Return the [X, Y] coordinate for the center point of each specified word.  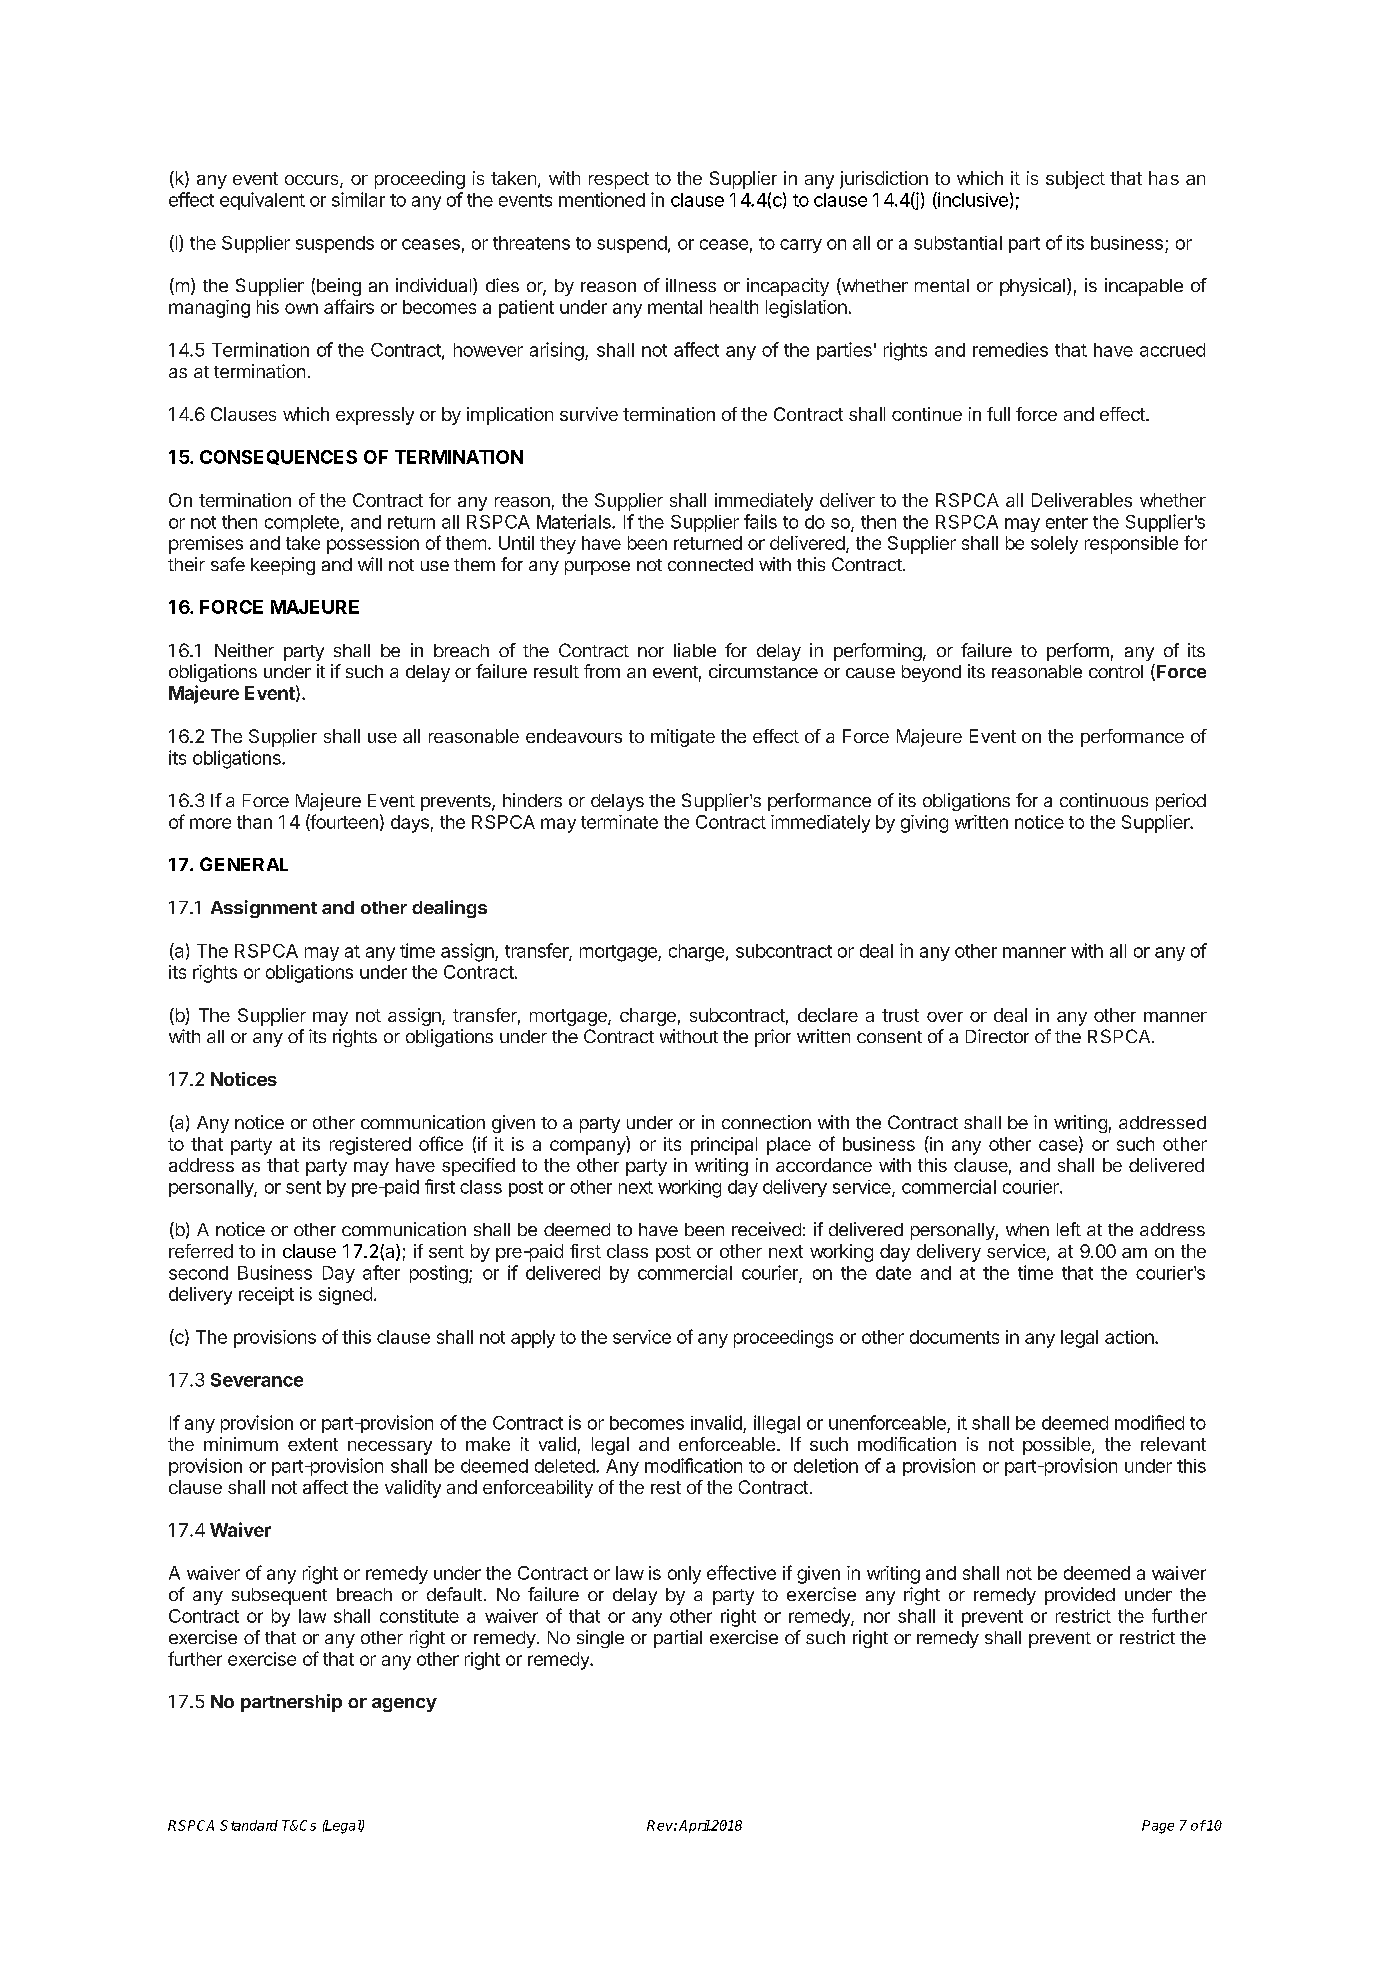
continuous [1104, 800]
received [766, 1229]
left [1069, 1229]
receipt [266, 1296]
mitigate [683, 738]
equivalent [262, 201]
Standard [249, 1825]
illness [691, 285]
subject [1075, 180]
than [254, 822]
